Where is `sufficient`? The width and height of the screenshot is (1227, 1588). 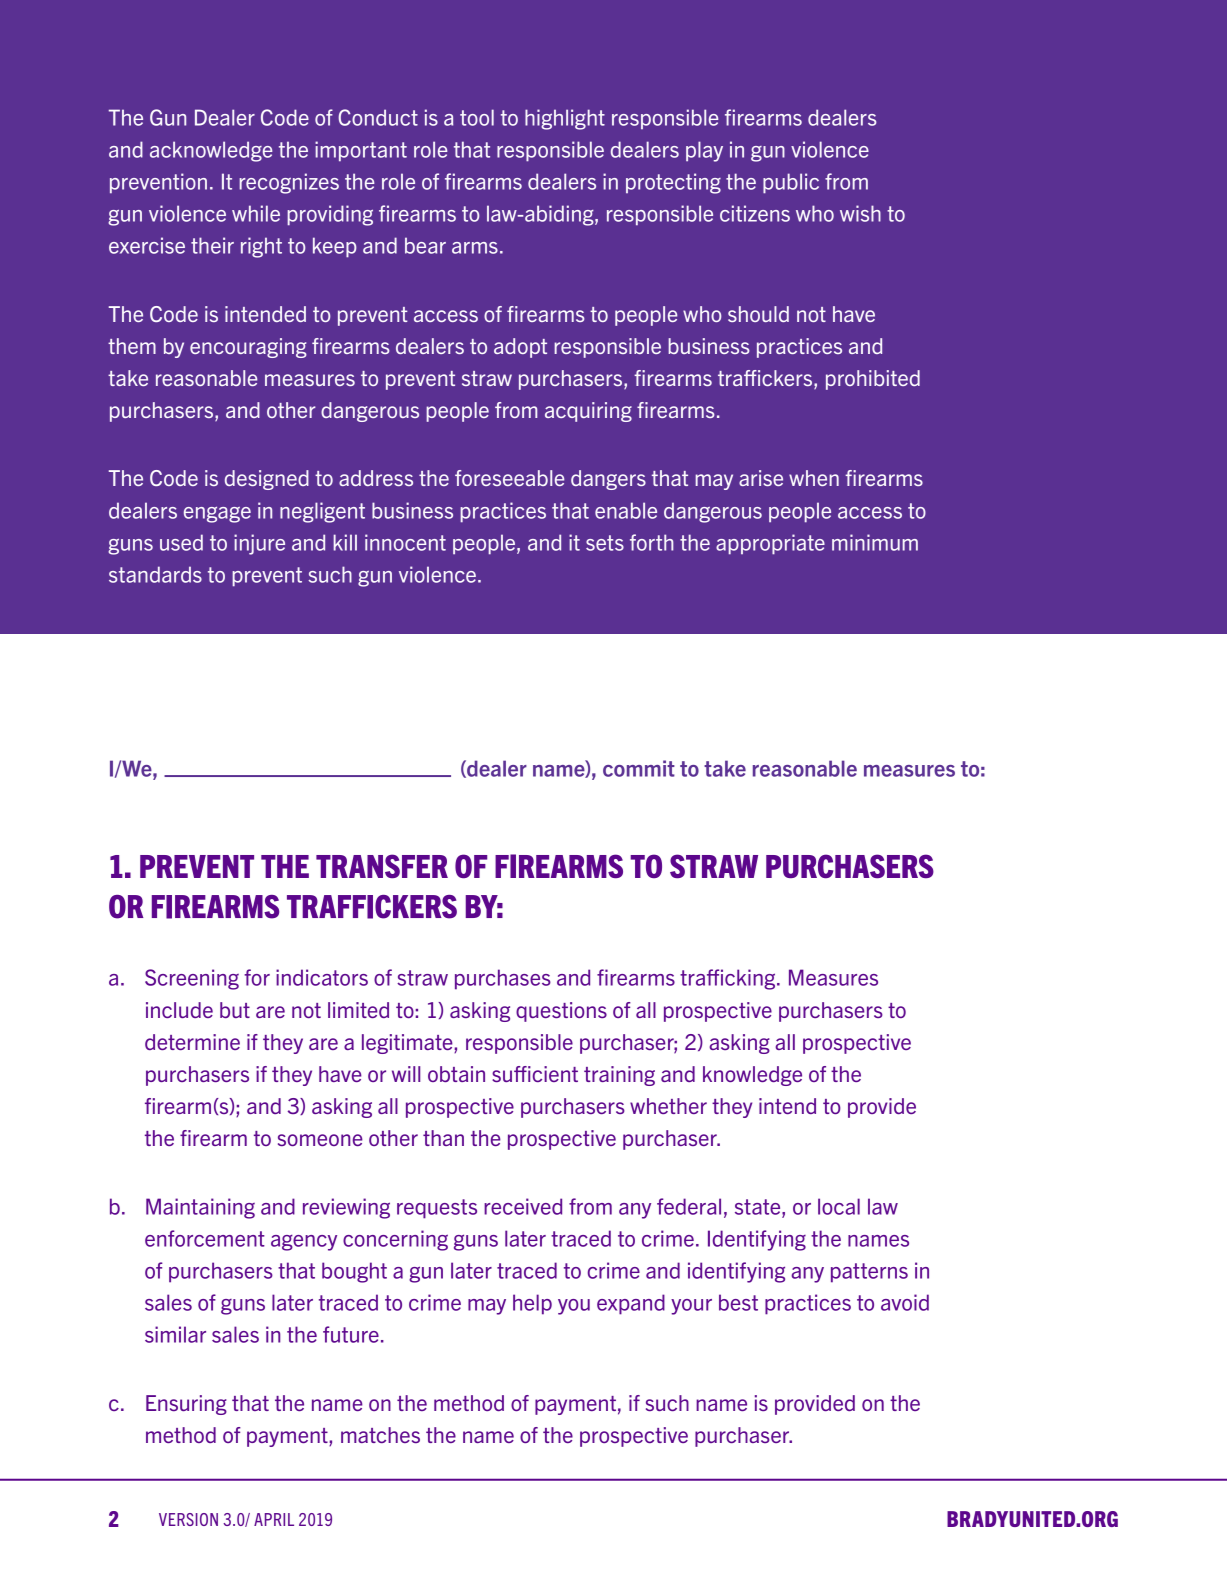 sufficient is located at coordinates (535, 1074).
